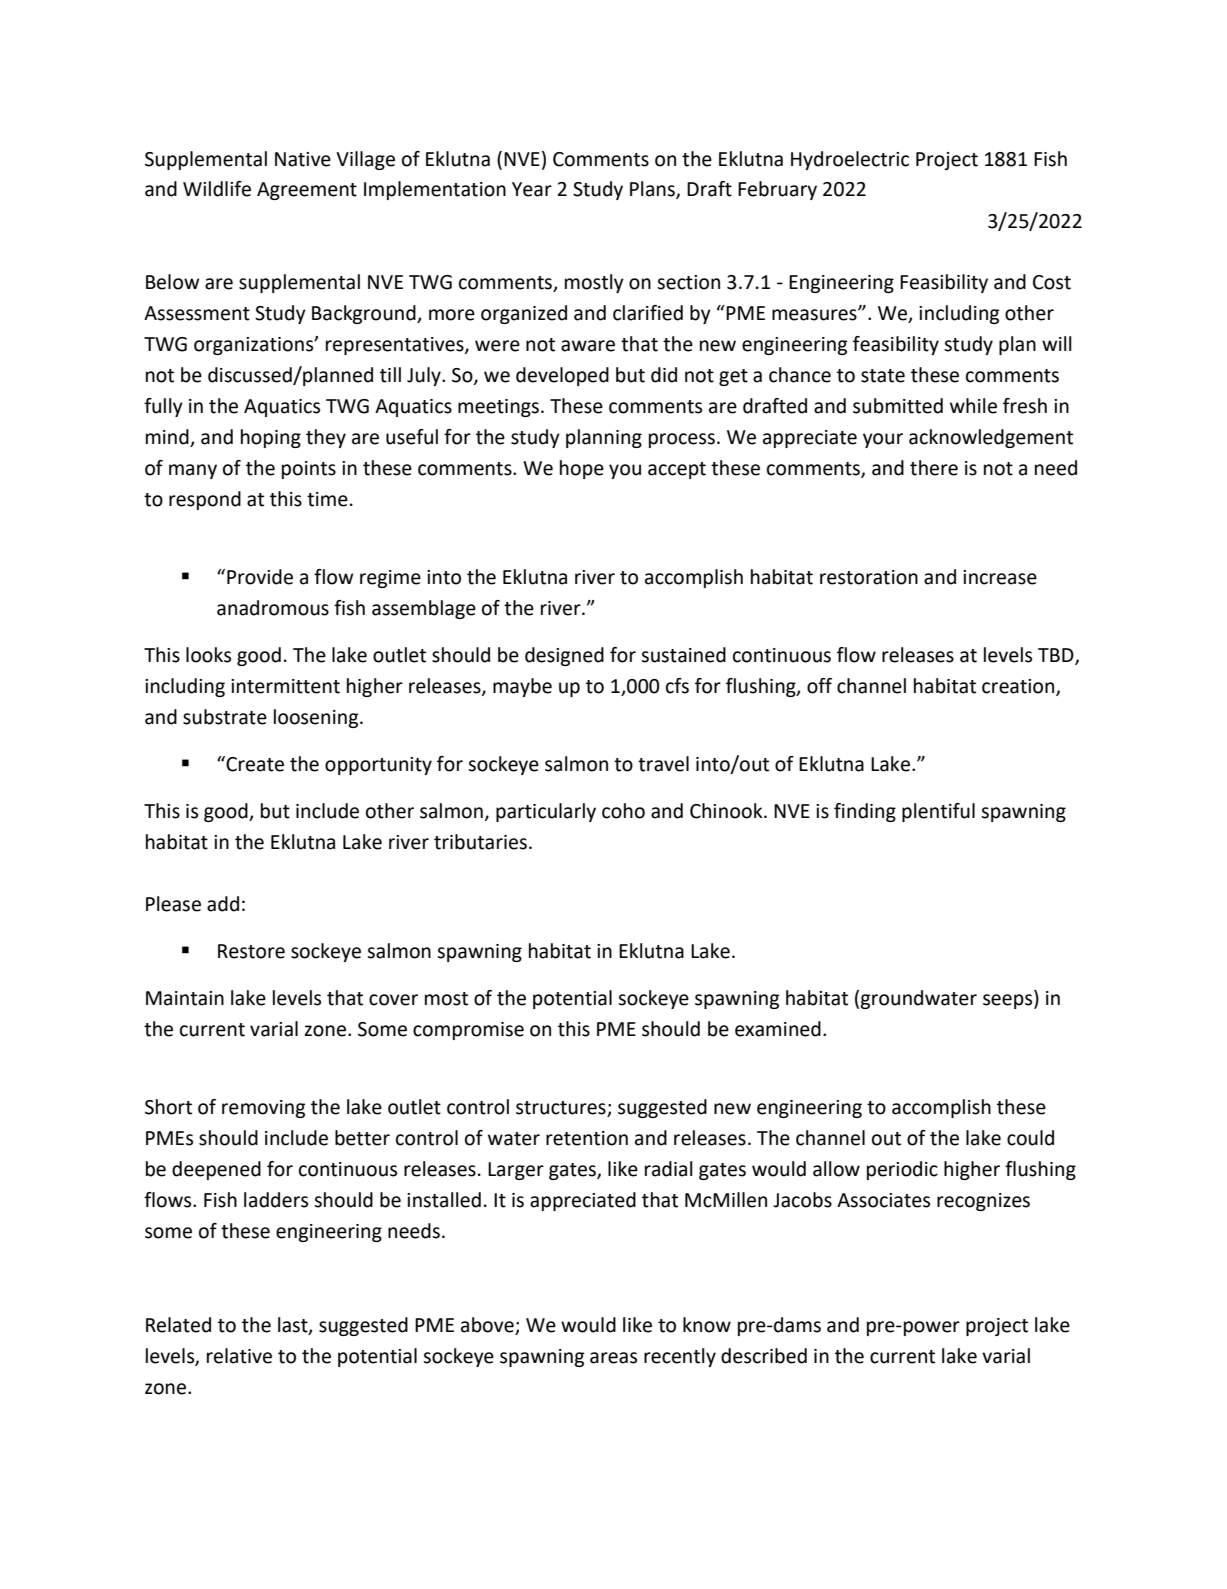 The width and height of the screenshot is (1227, 1589). Describe the element at coordinates (934, 468) in the screenshot. I see `there` at that location.
